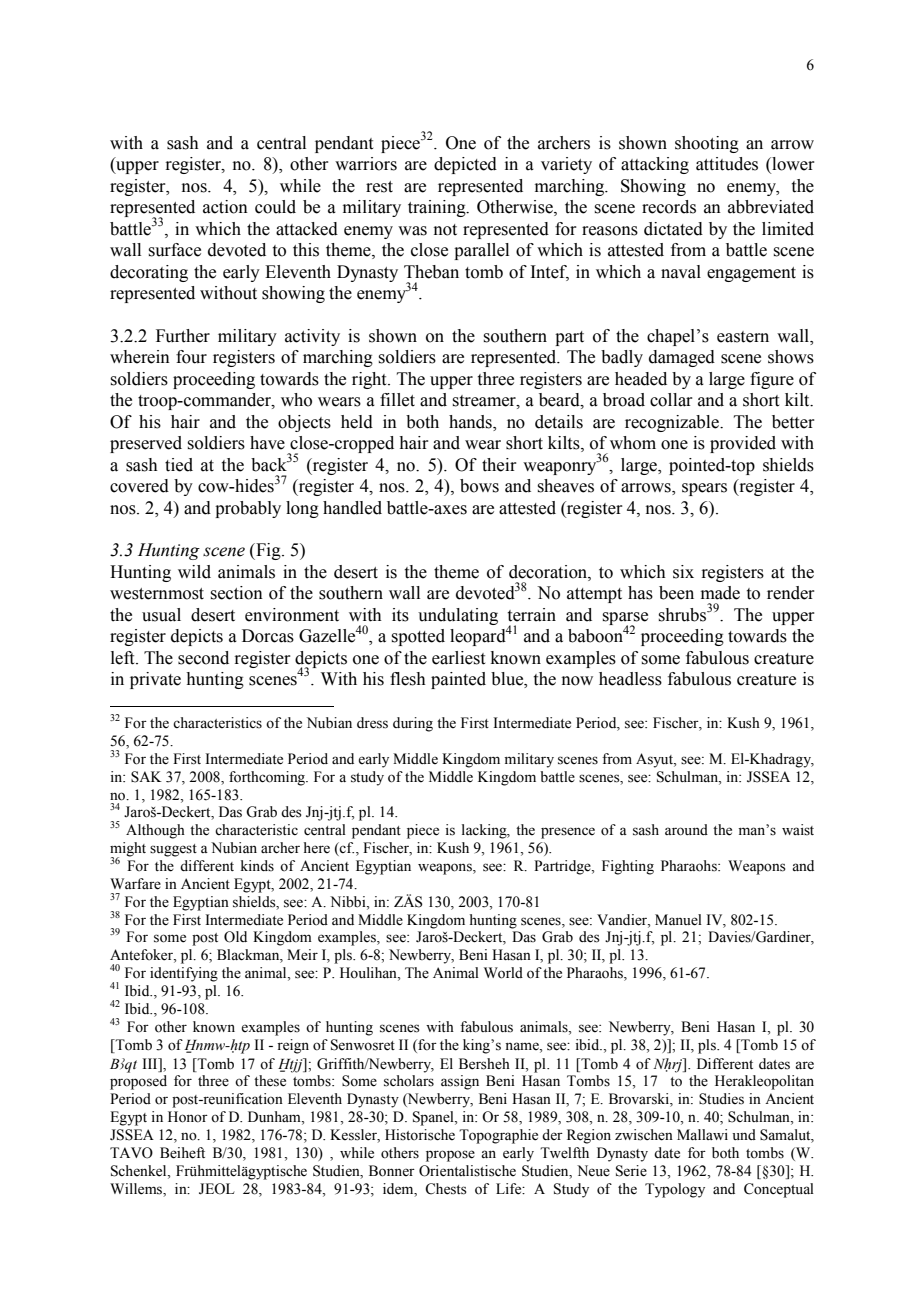  I want to click on Honor, so click(188, 1117).
